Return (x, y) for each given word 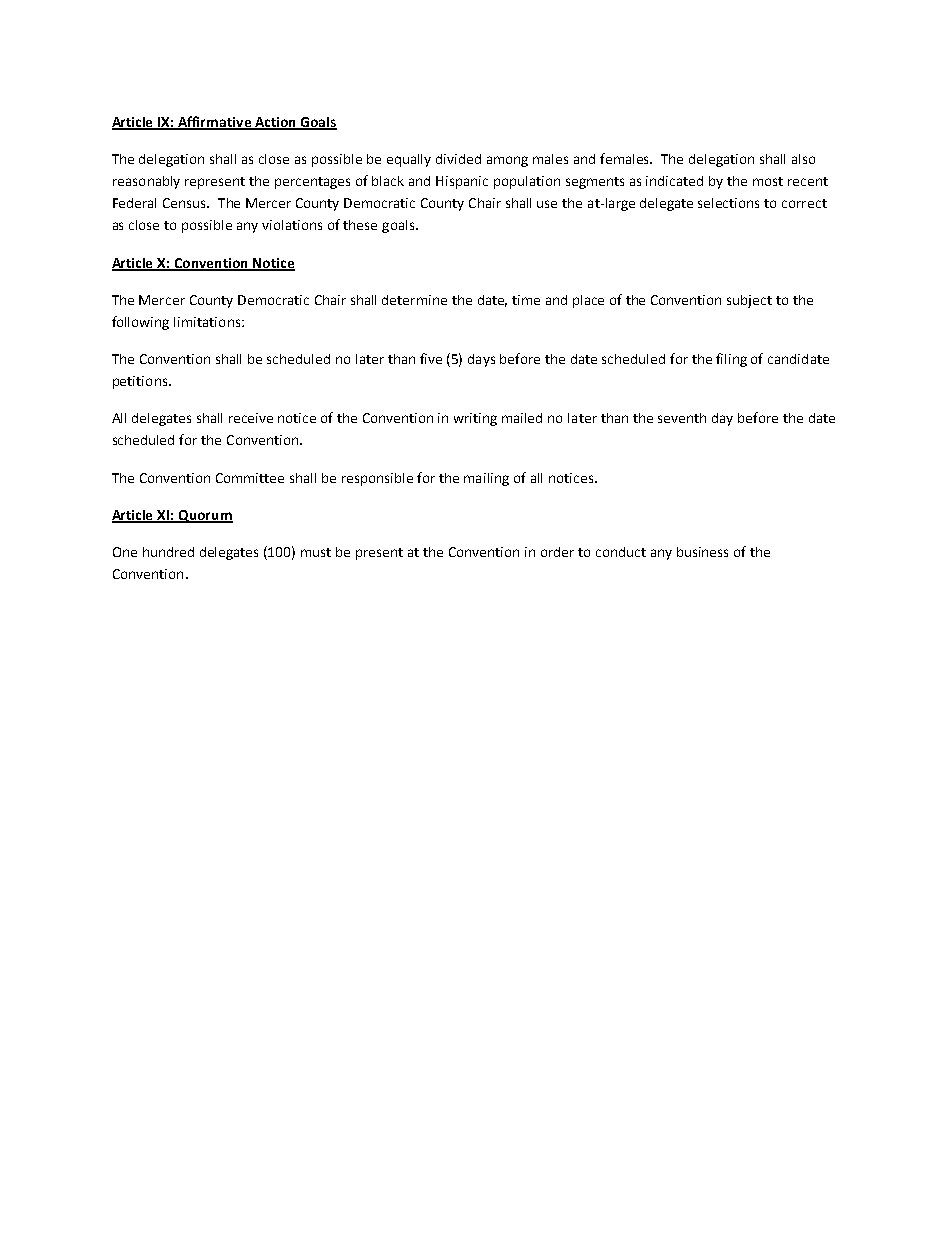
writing (475, 419)
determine (414, 300)
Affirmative (214, 123)
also (803, 159)
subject (749, 301)
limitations (208, 322)
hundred (168, 552)
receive (251, 418)
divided (458, 159)
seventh (682, 418)
